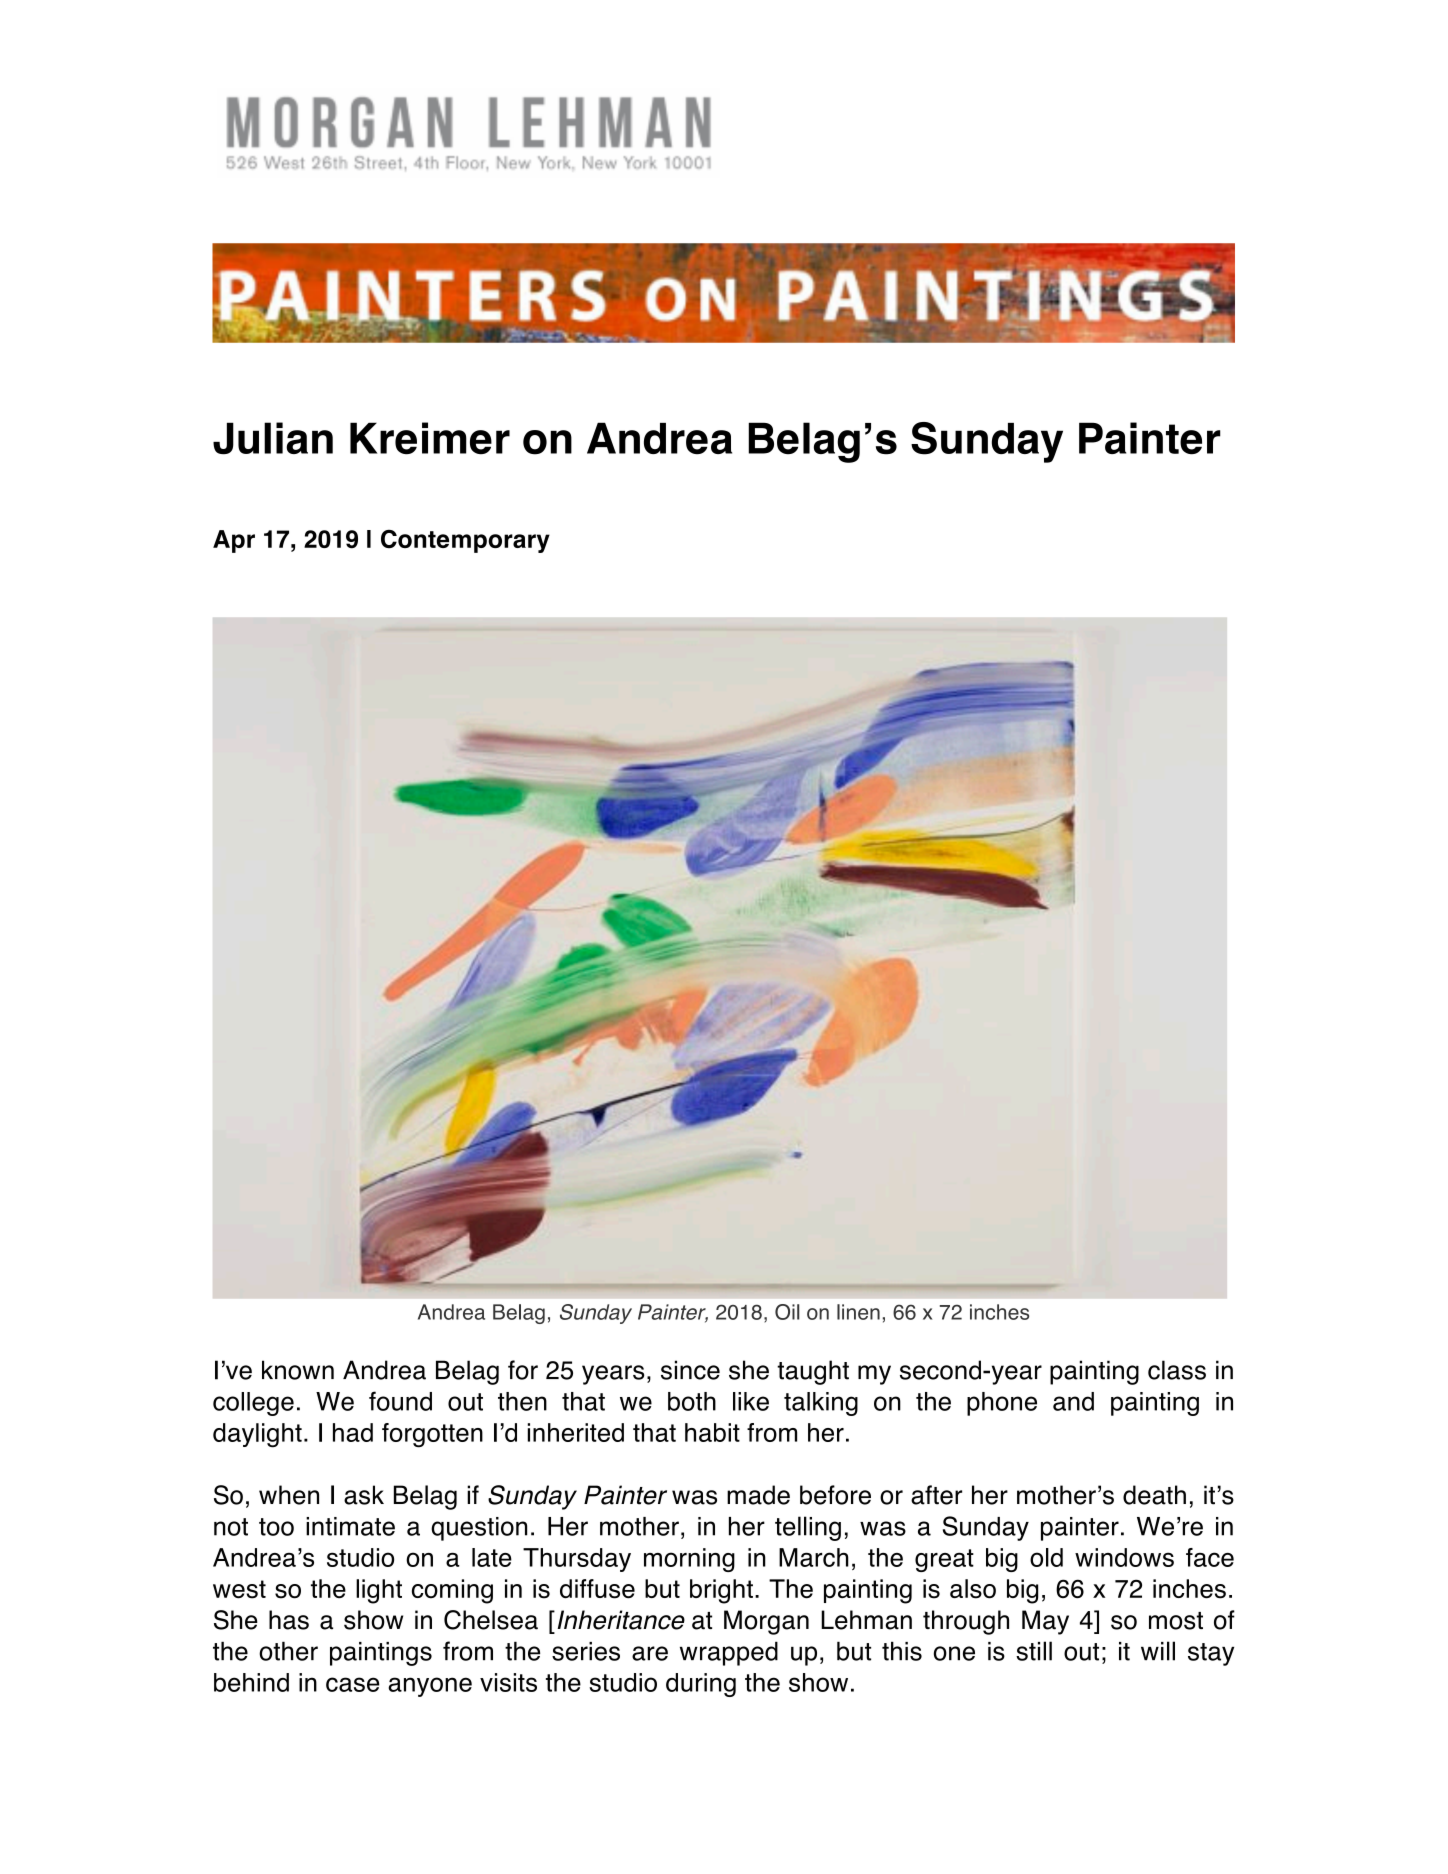  What do you see at coordinates (858, 1312) in the image?
I see `linen` at bounding box center [858, 1312].
